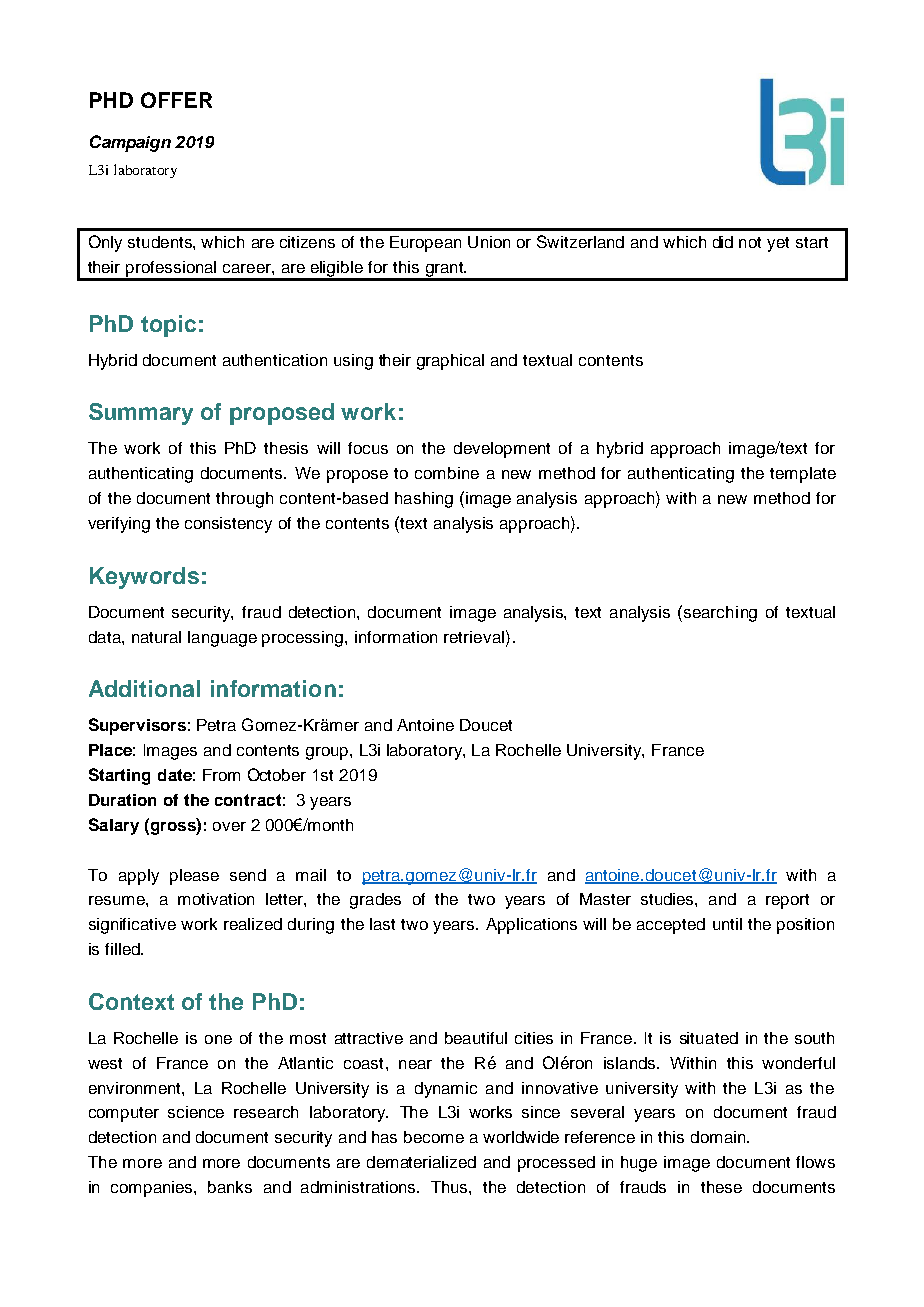  I want to click on searching, so click(720, 614).
